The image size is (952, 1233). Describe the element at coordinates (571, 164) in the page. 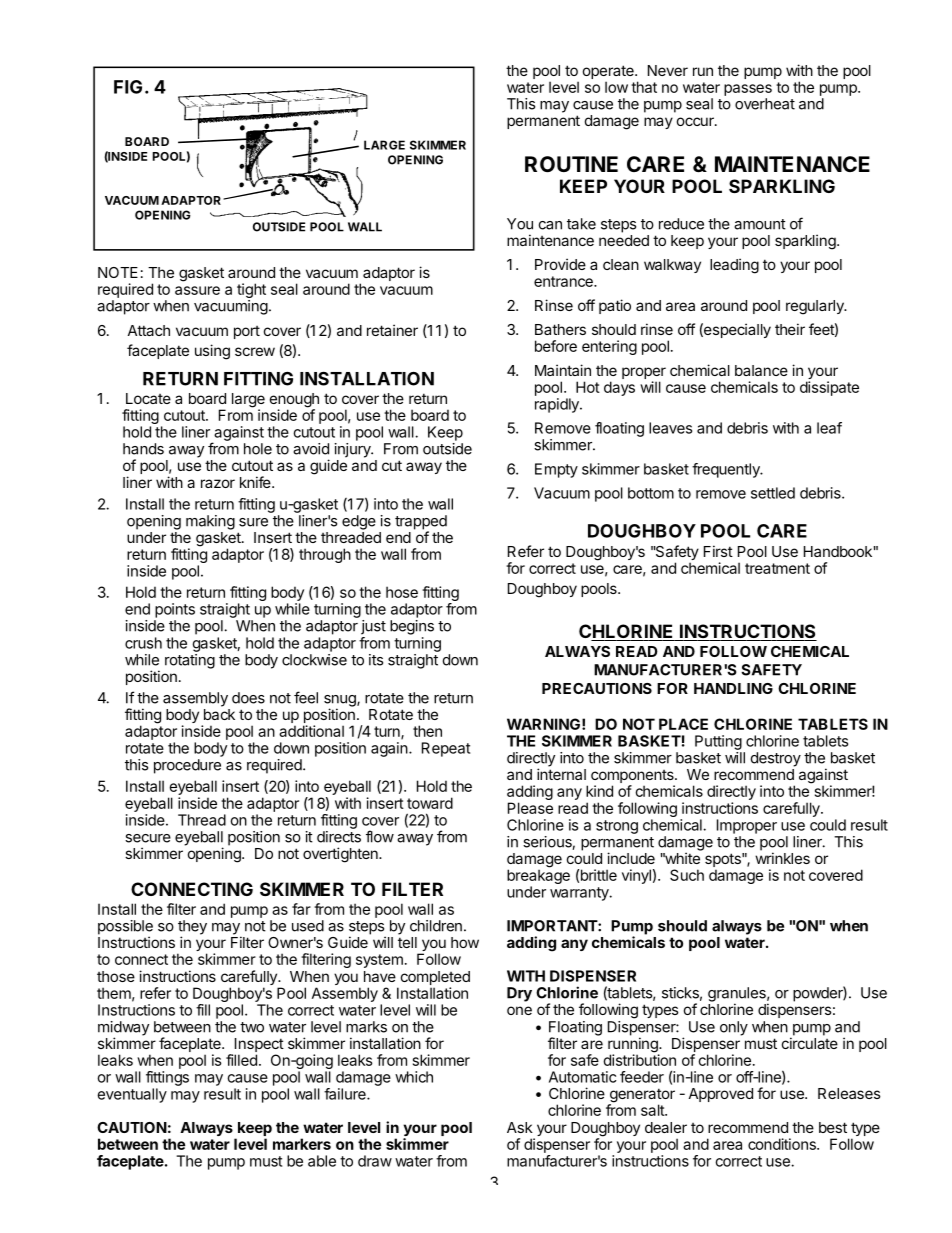

I see `ROUTINE` at that location.
